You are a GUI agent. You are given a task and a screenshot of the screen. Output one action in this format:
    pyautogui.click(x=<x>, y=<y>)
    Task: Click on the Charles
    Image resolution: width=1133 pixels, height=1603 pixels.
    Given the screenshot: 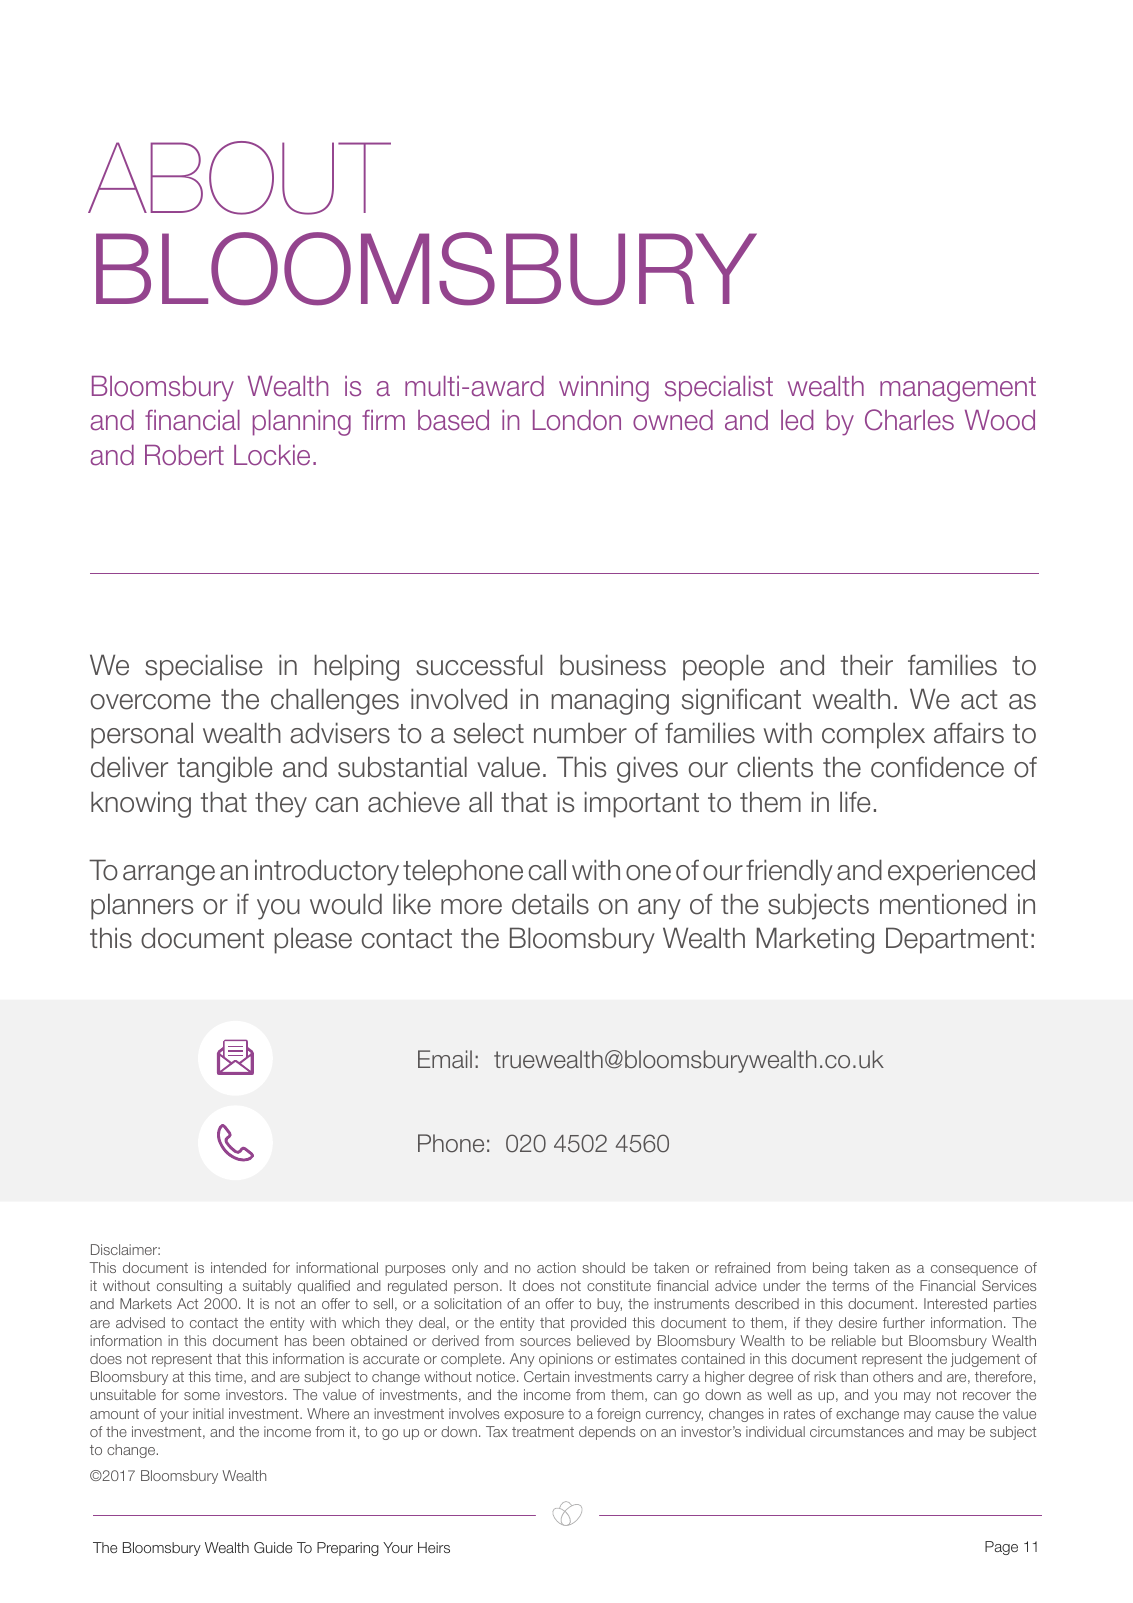 What is the action you would take?
    pyautogui.click(x=909, y=420)
